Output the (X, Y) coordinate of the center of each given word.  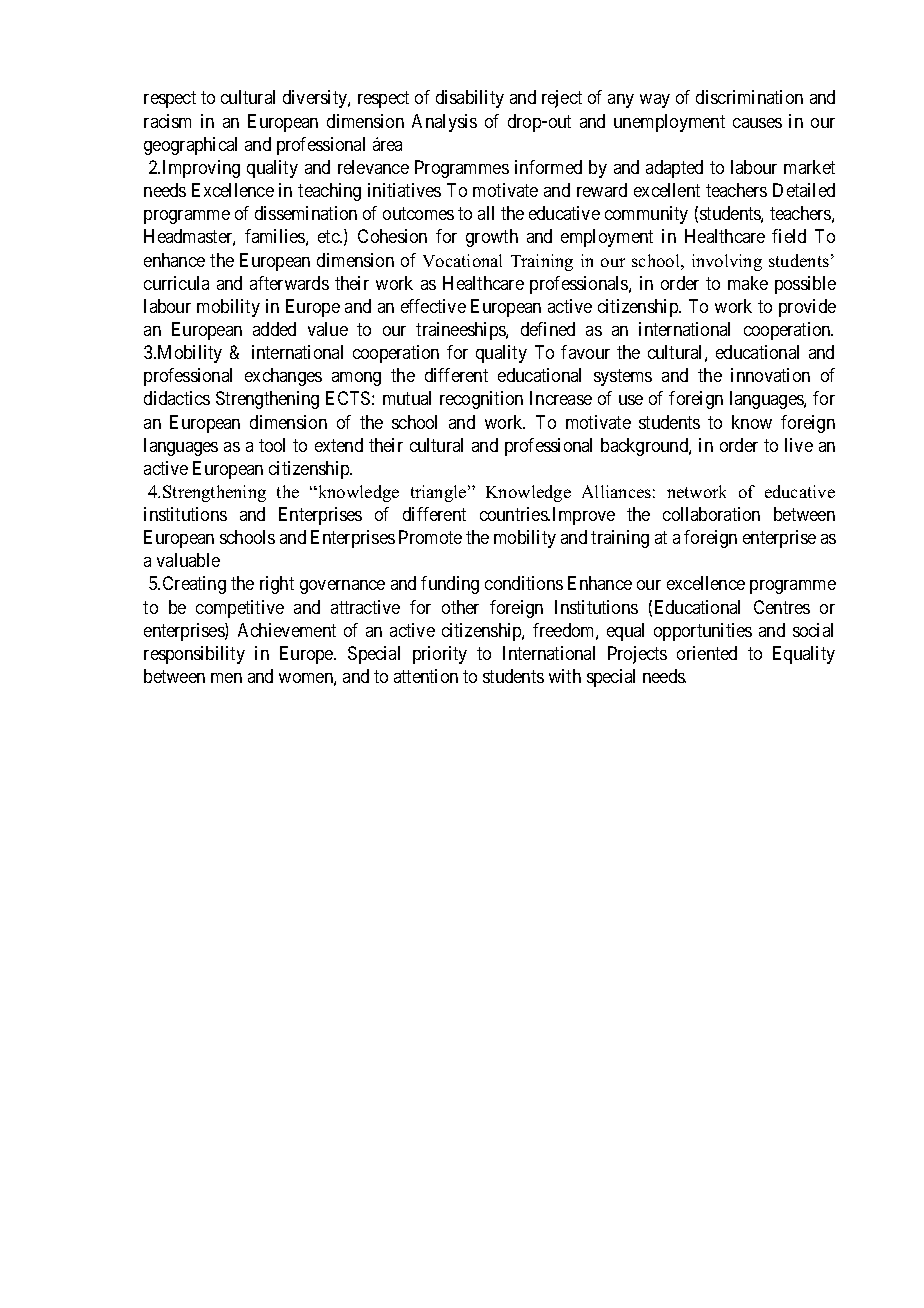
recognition (481, 400)
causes (757, 123)
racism (167, 121)
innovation (770, 375)
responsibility (194, 655)
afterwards (289, 283)
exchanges (283, 377)
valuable (188, 560)
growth (492, 238)
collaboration (711, 514)
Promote (430, 537)
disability (470, 99)
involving (727, 262)
